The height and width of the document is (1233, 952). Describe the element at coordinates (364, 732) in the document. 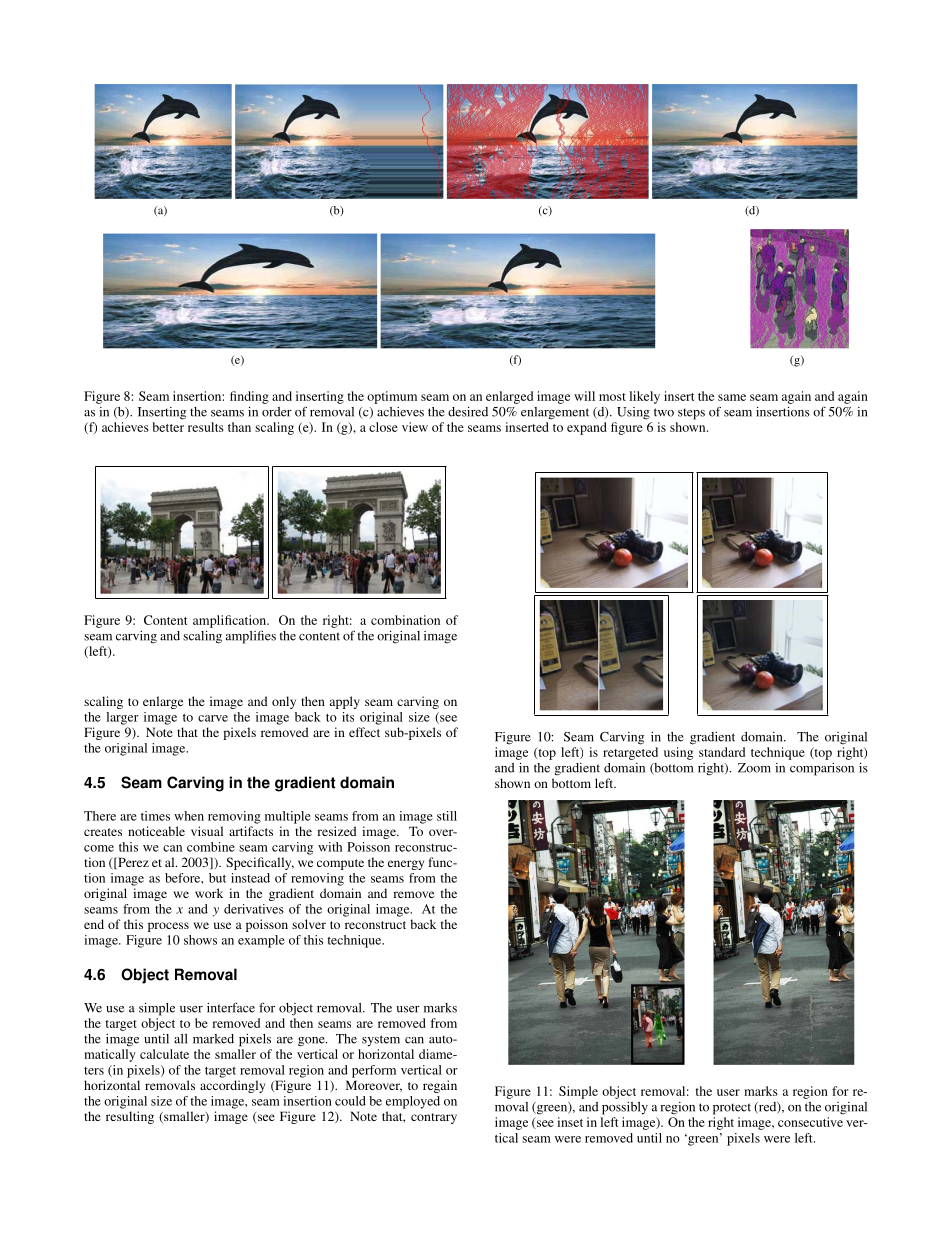

I see `effect` at that location.
